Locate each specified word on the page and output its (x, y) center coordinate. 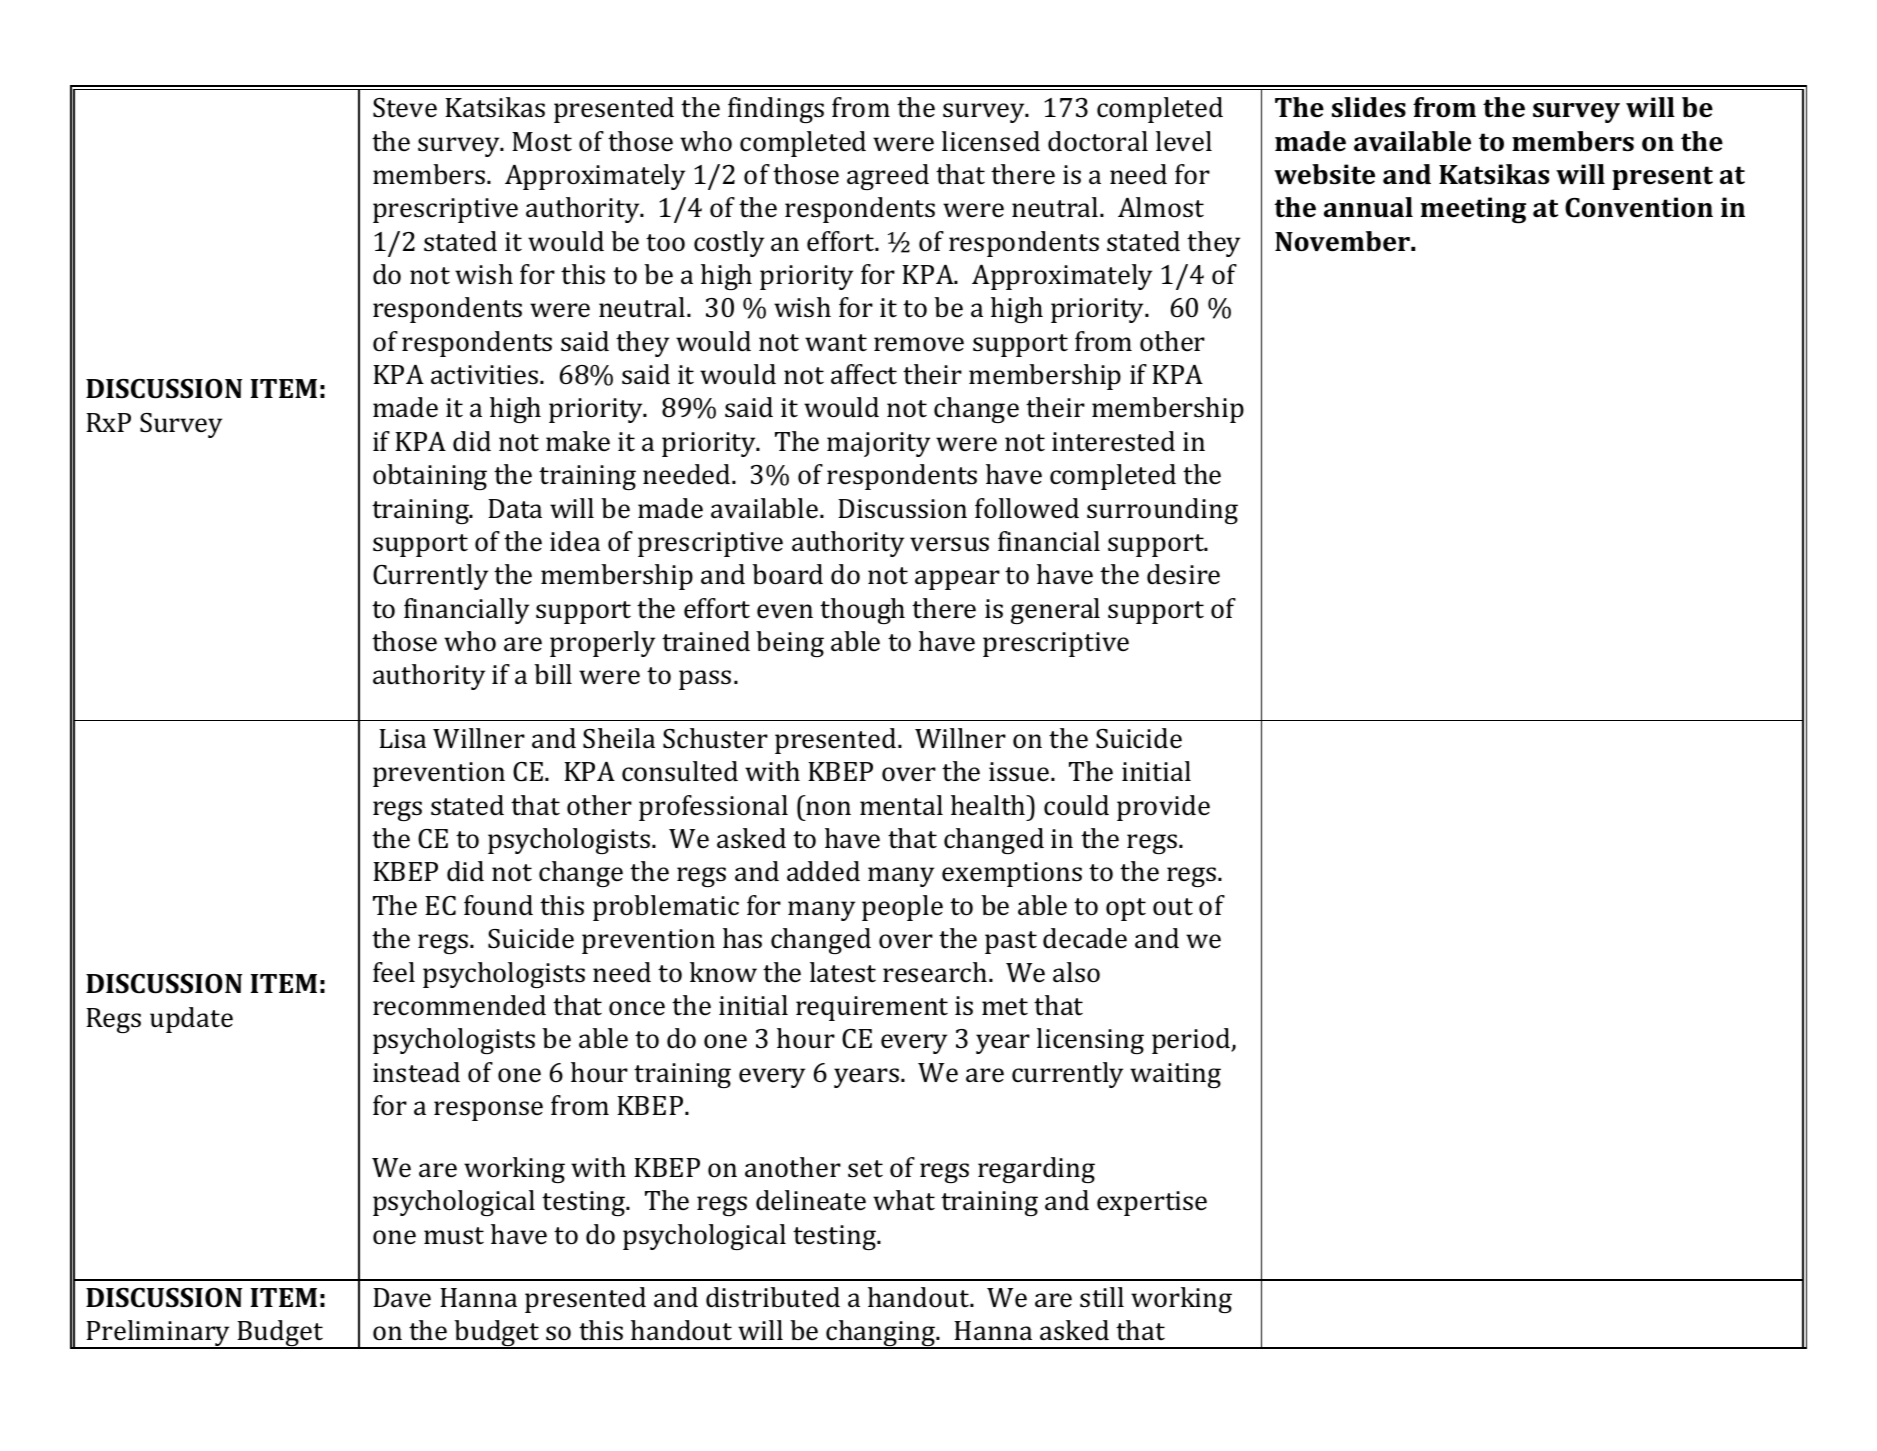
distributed (773, 1297)
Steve (405, 108)
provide (1163, 808)
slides (1369, 107)
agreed (888, 177)
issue (1019, 772)
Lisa (402, 739)
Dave (402, 1298)
